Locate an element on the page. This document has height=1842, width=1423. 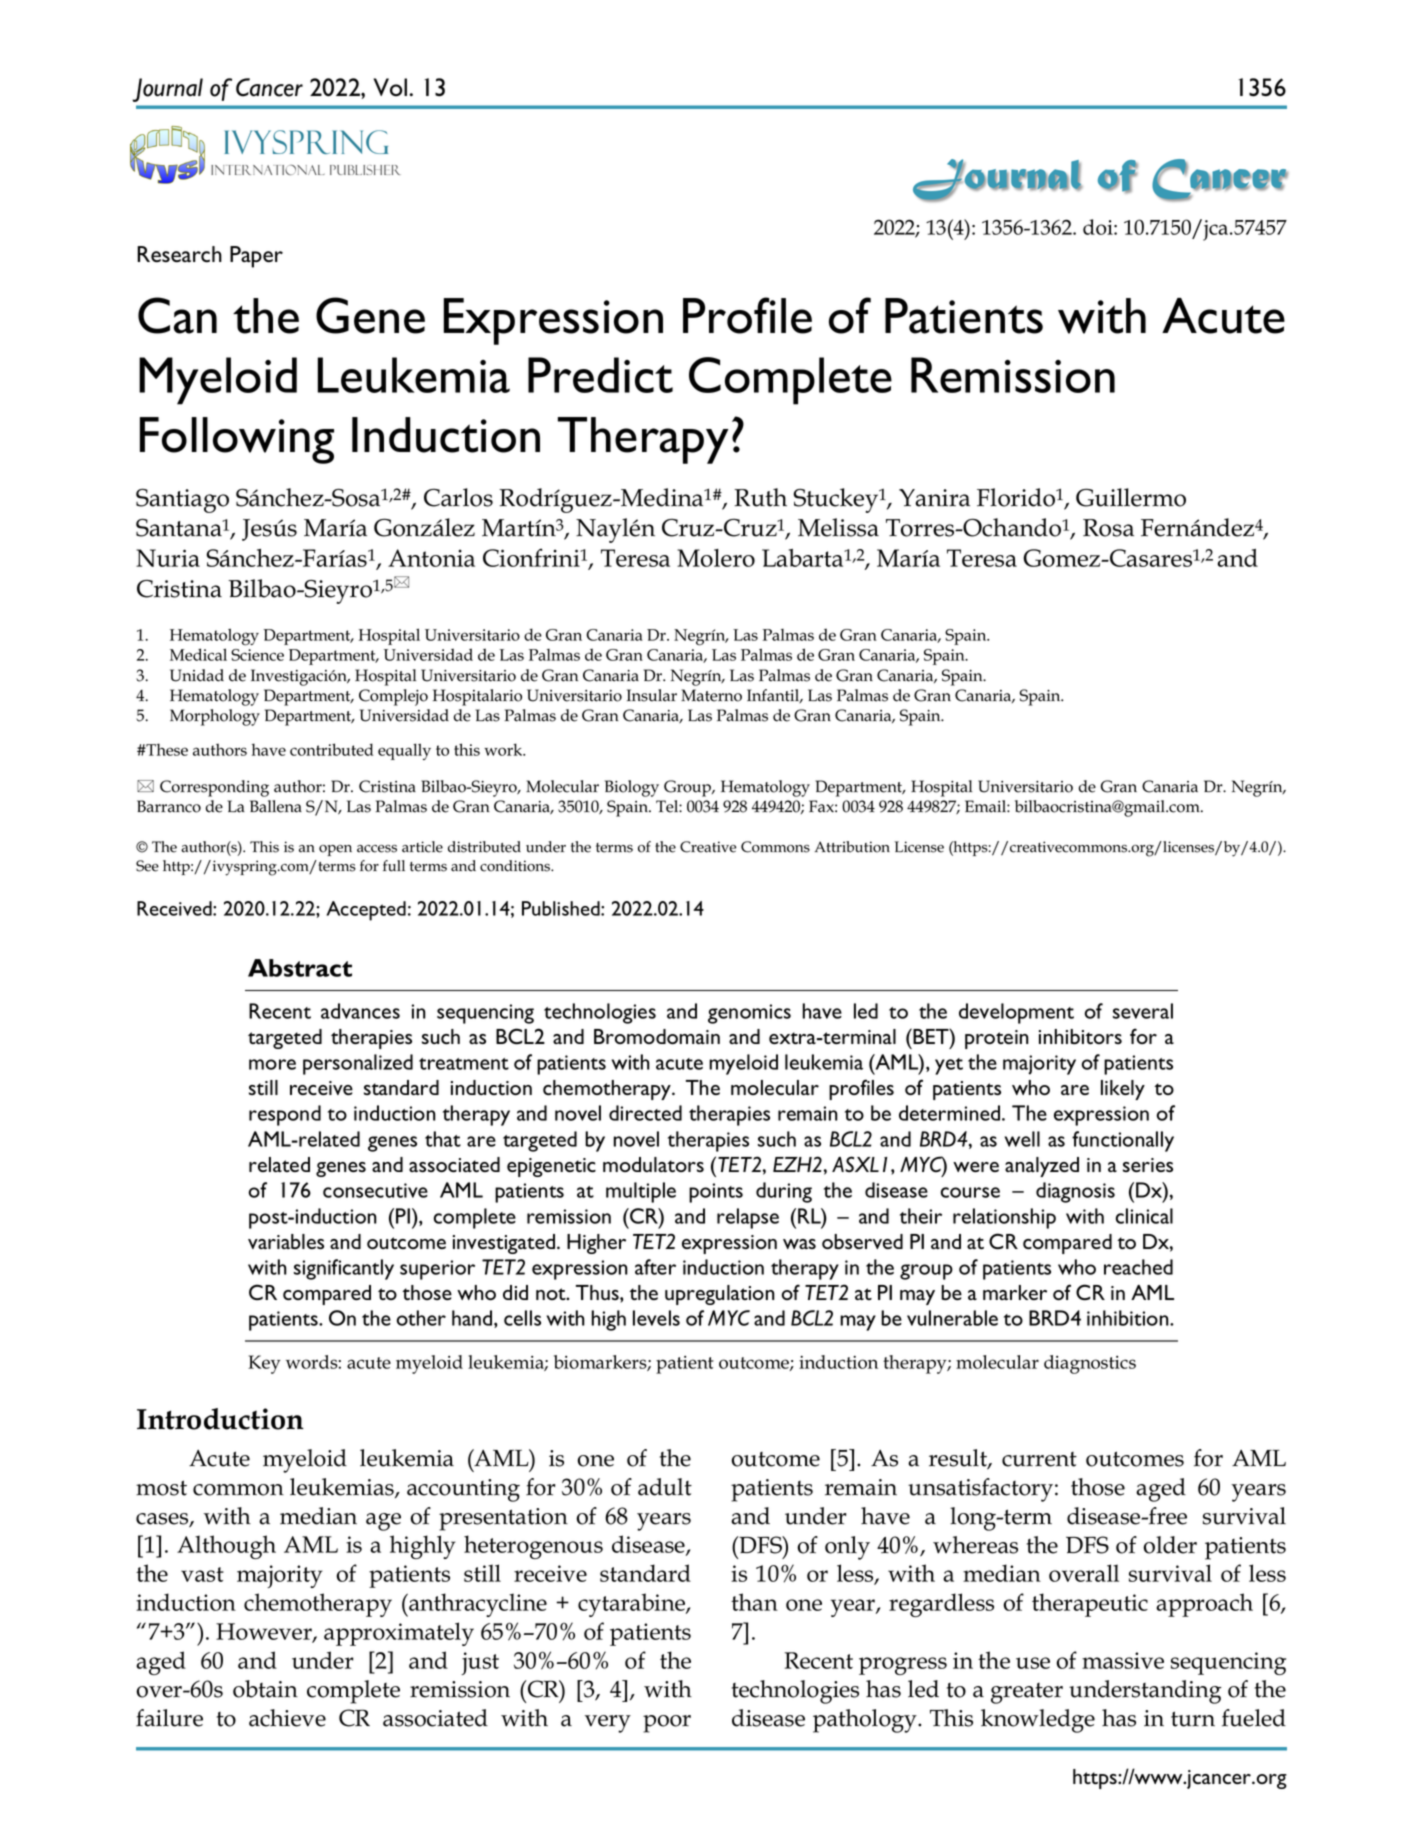
obtain is located at coordinates (265, 1689).
